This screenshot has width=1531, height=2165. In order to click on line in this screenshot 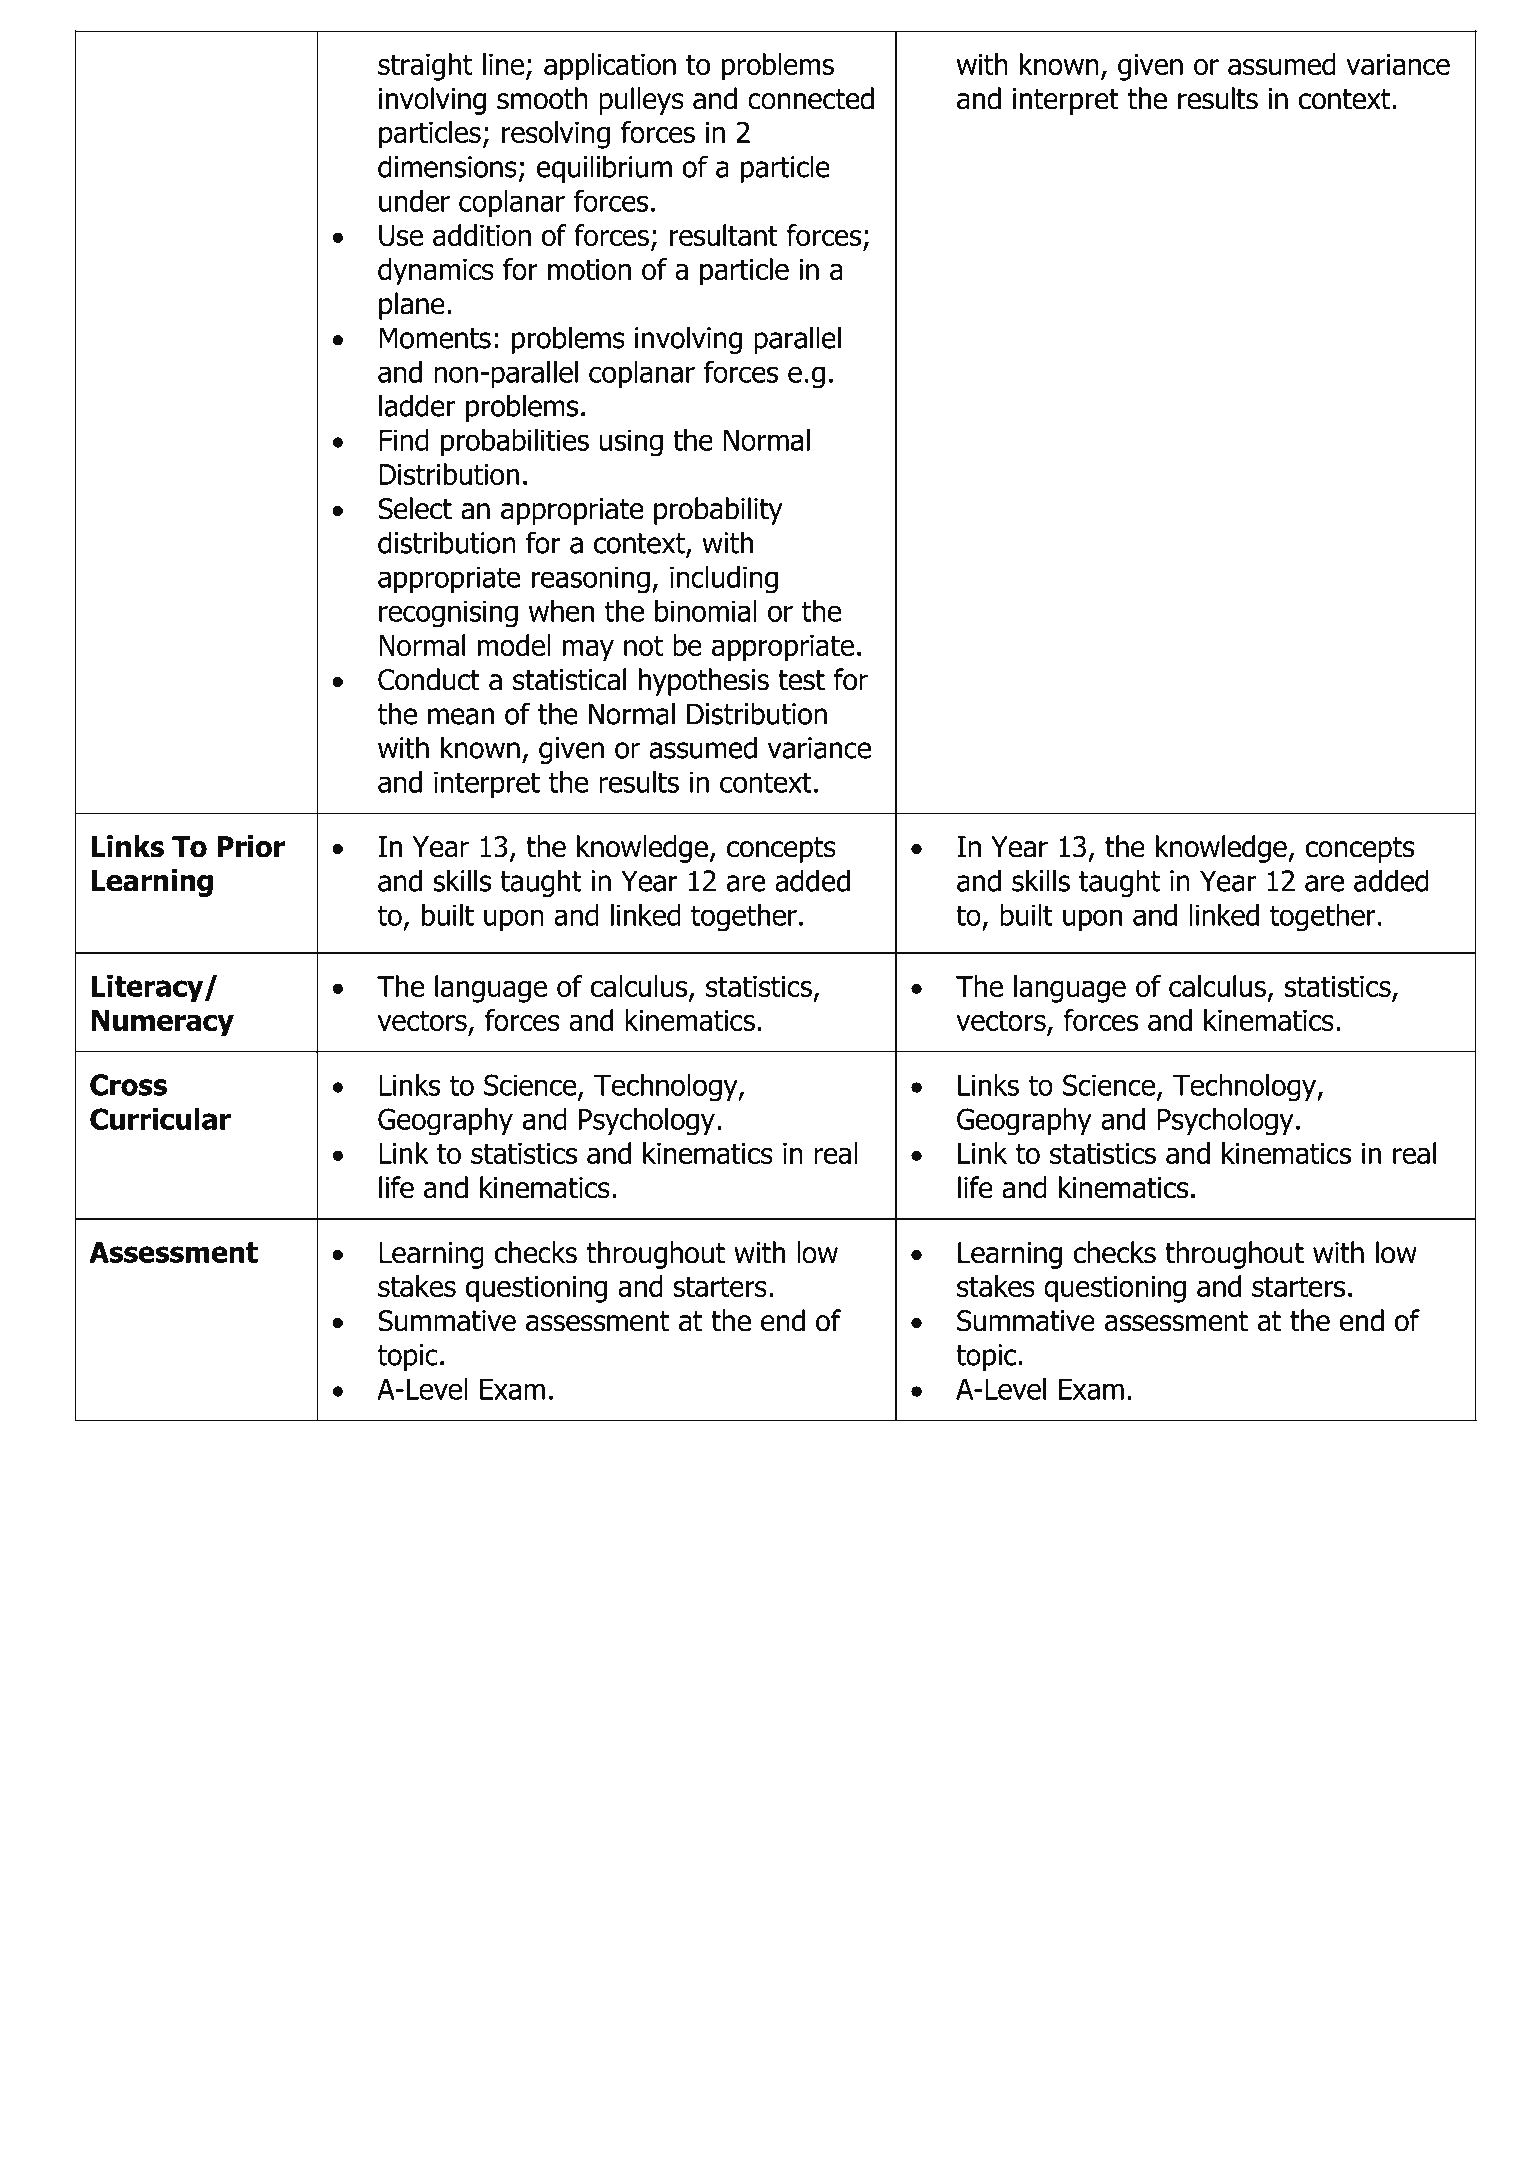, I will do `click(503, 64)`.
